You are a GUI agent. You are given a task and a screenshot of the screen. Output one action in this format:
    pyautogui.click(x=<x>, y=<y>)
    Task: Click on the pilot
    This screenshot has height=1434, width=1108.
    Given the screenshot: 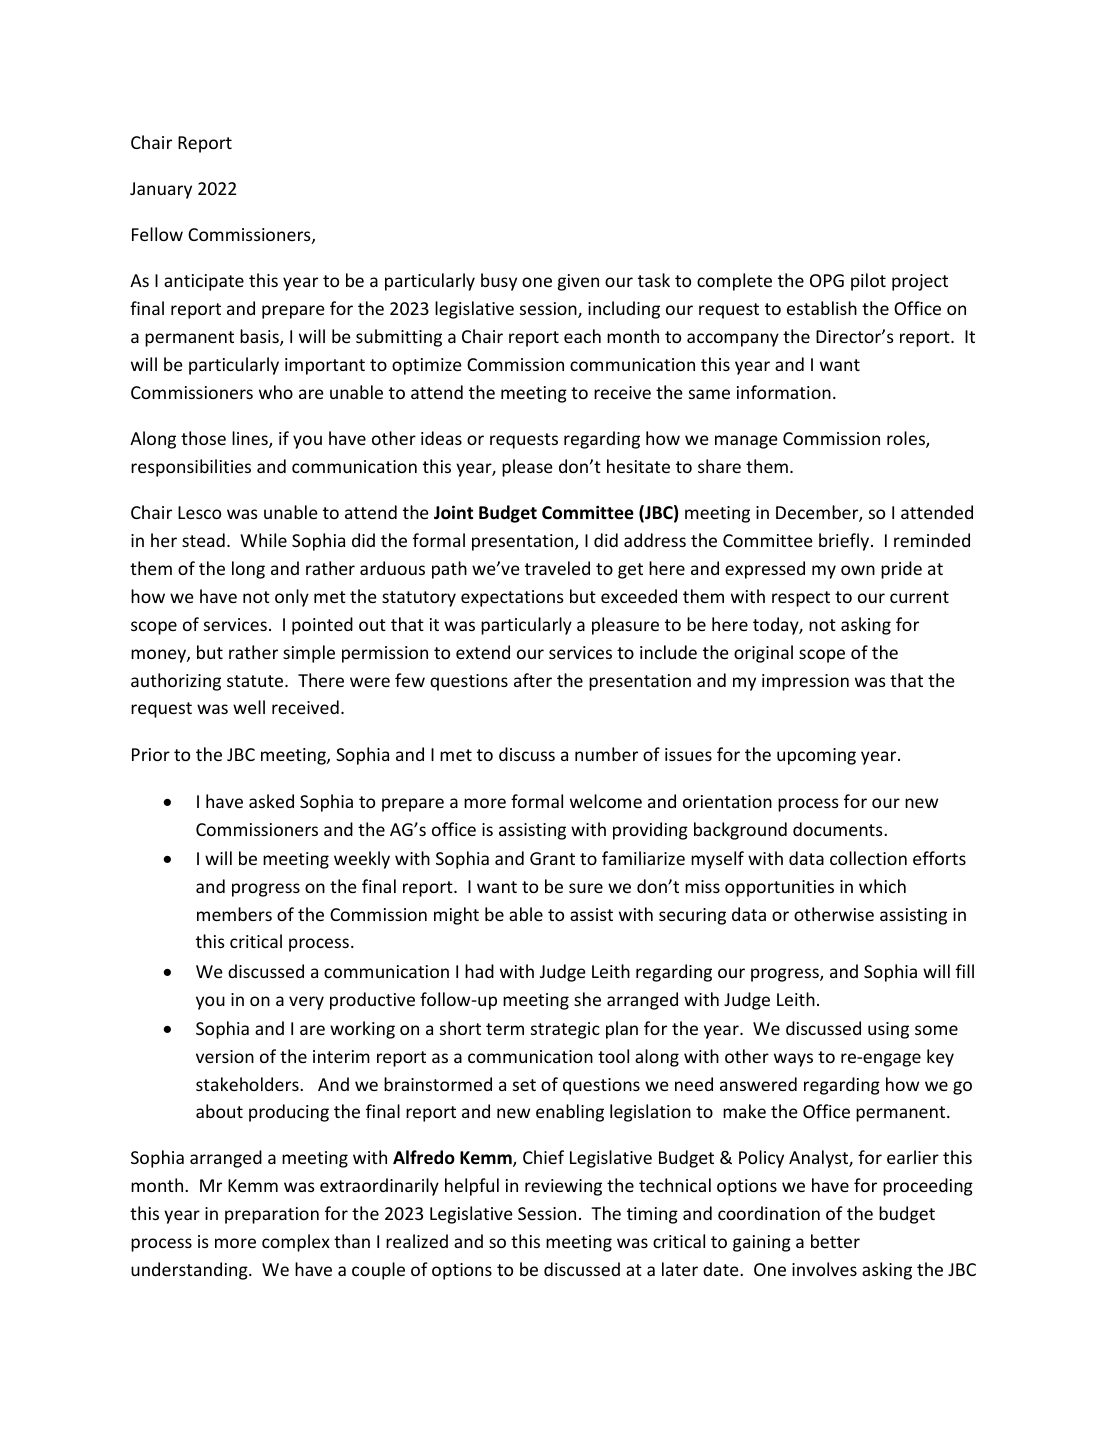 What is the action you would take?
    pyautogui.click(x=868, y=282)
